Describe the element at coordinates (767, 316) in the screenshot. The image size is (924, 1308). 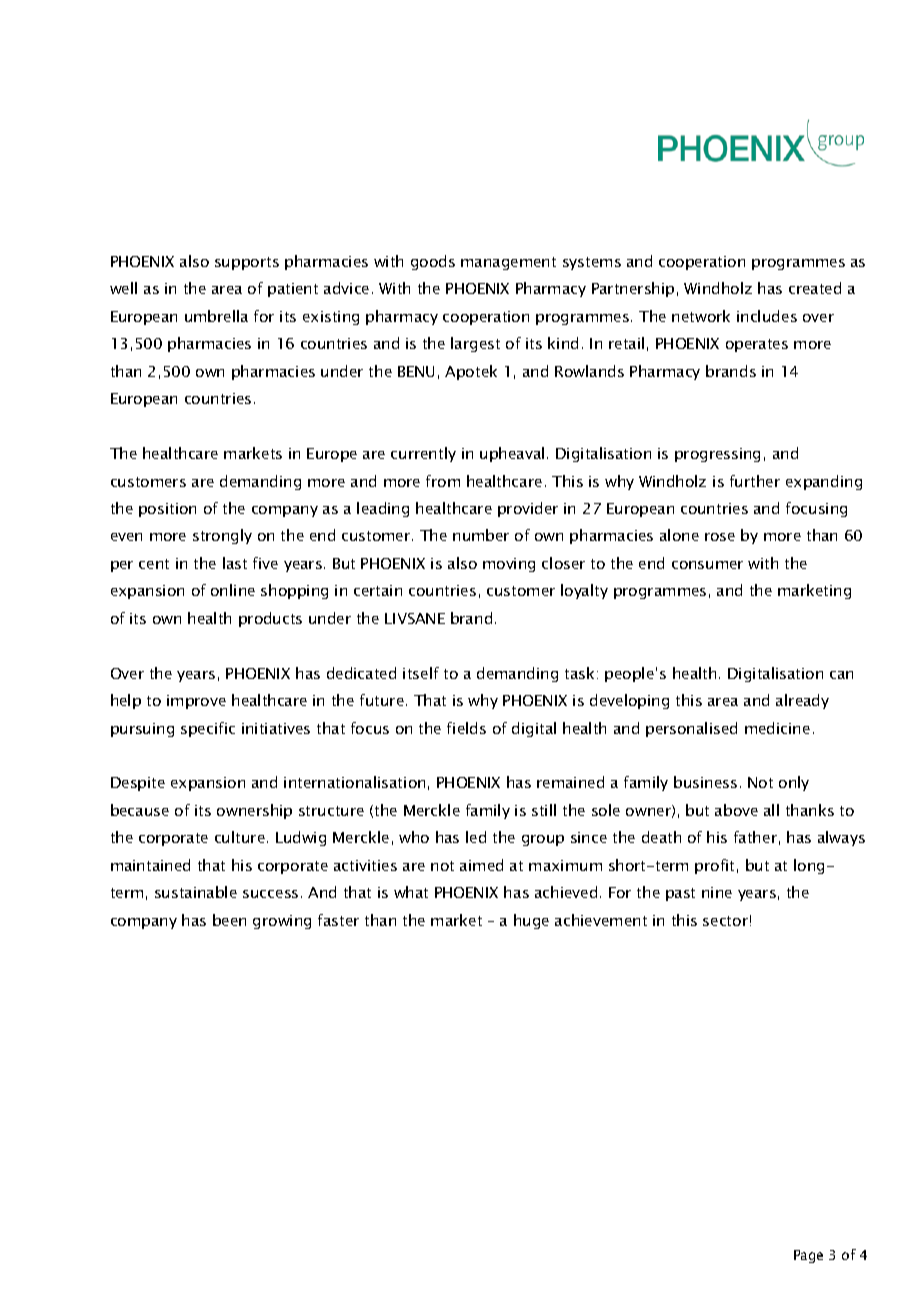
I see `includes` at that location.
